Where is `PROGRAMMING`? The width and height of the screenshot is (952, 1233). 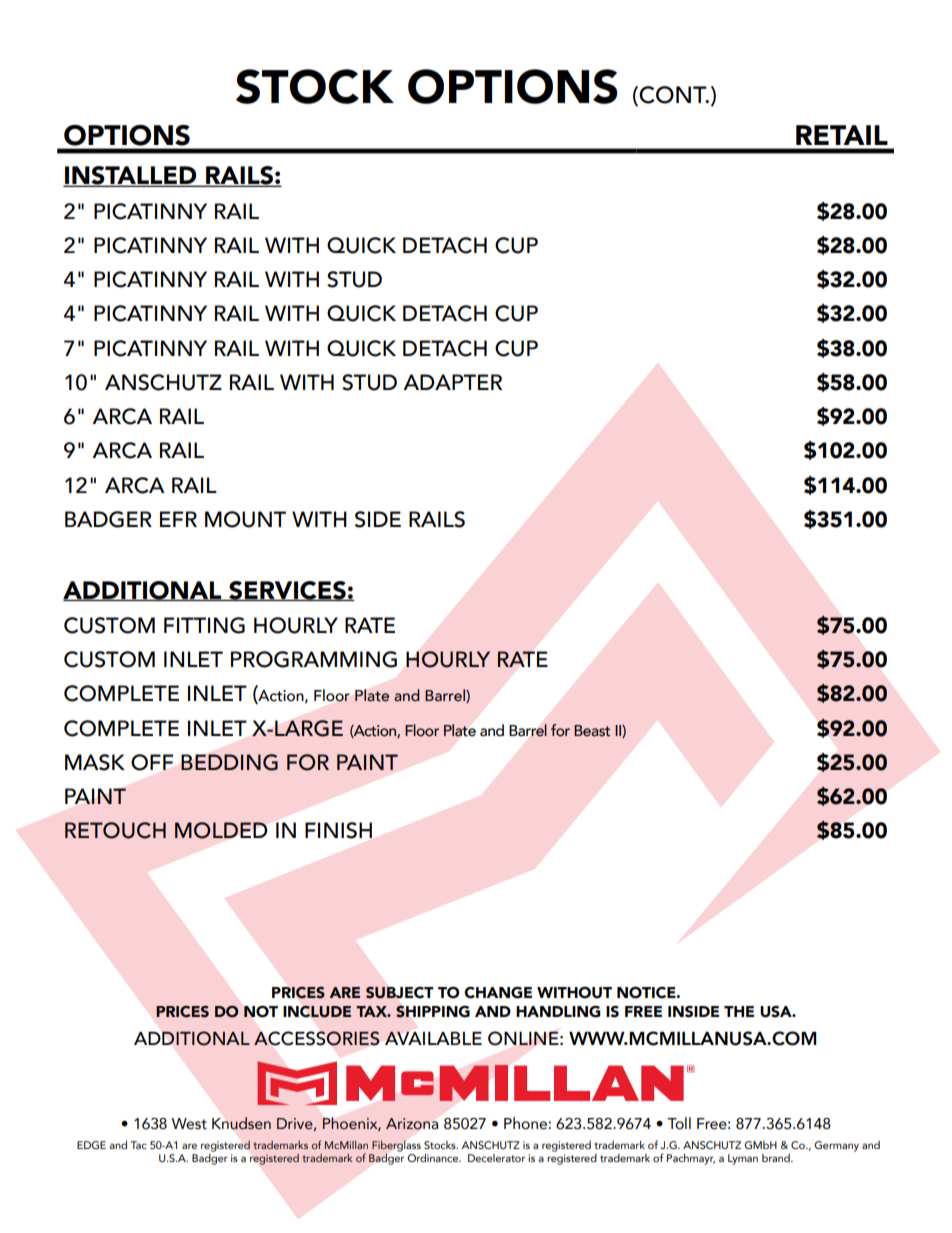
PROGRAMMING is located at coordinates (314, 659).
